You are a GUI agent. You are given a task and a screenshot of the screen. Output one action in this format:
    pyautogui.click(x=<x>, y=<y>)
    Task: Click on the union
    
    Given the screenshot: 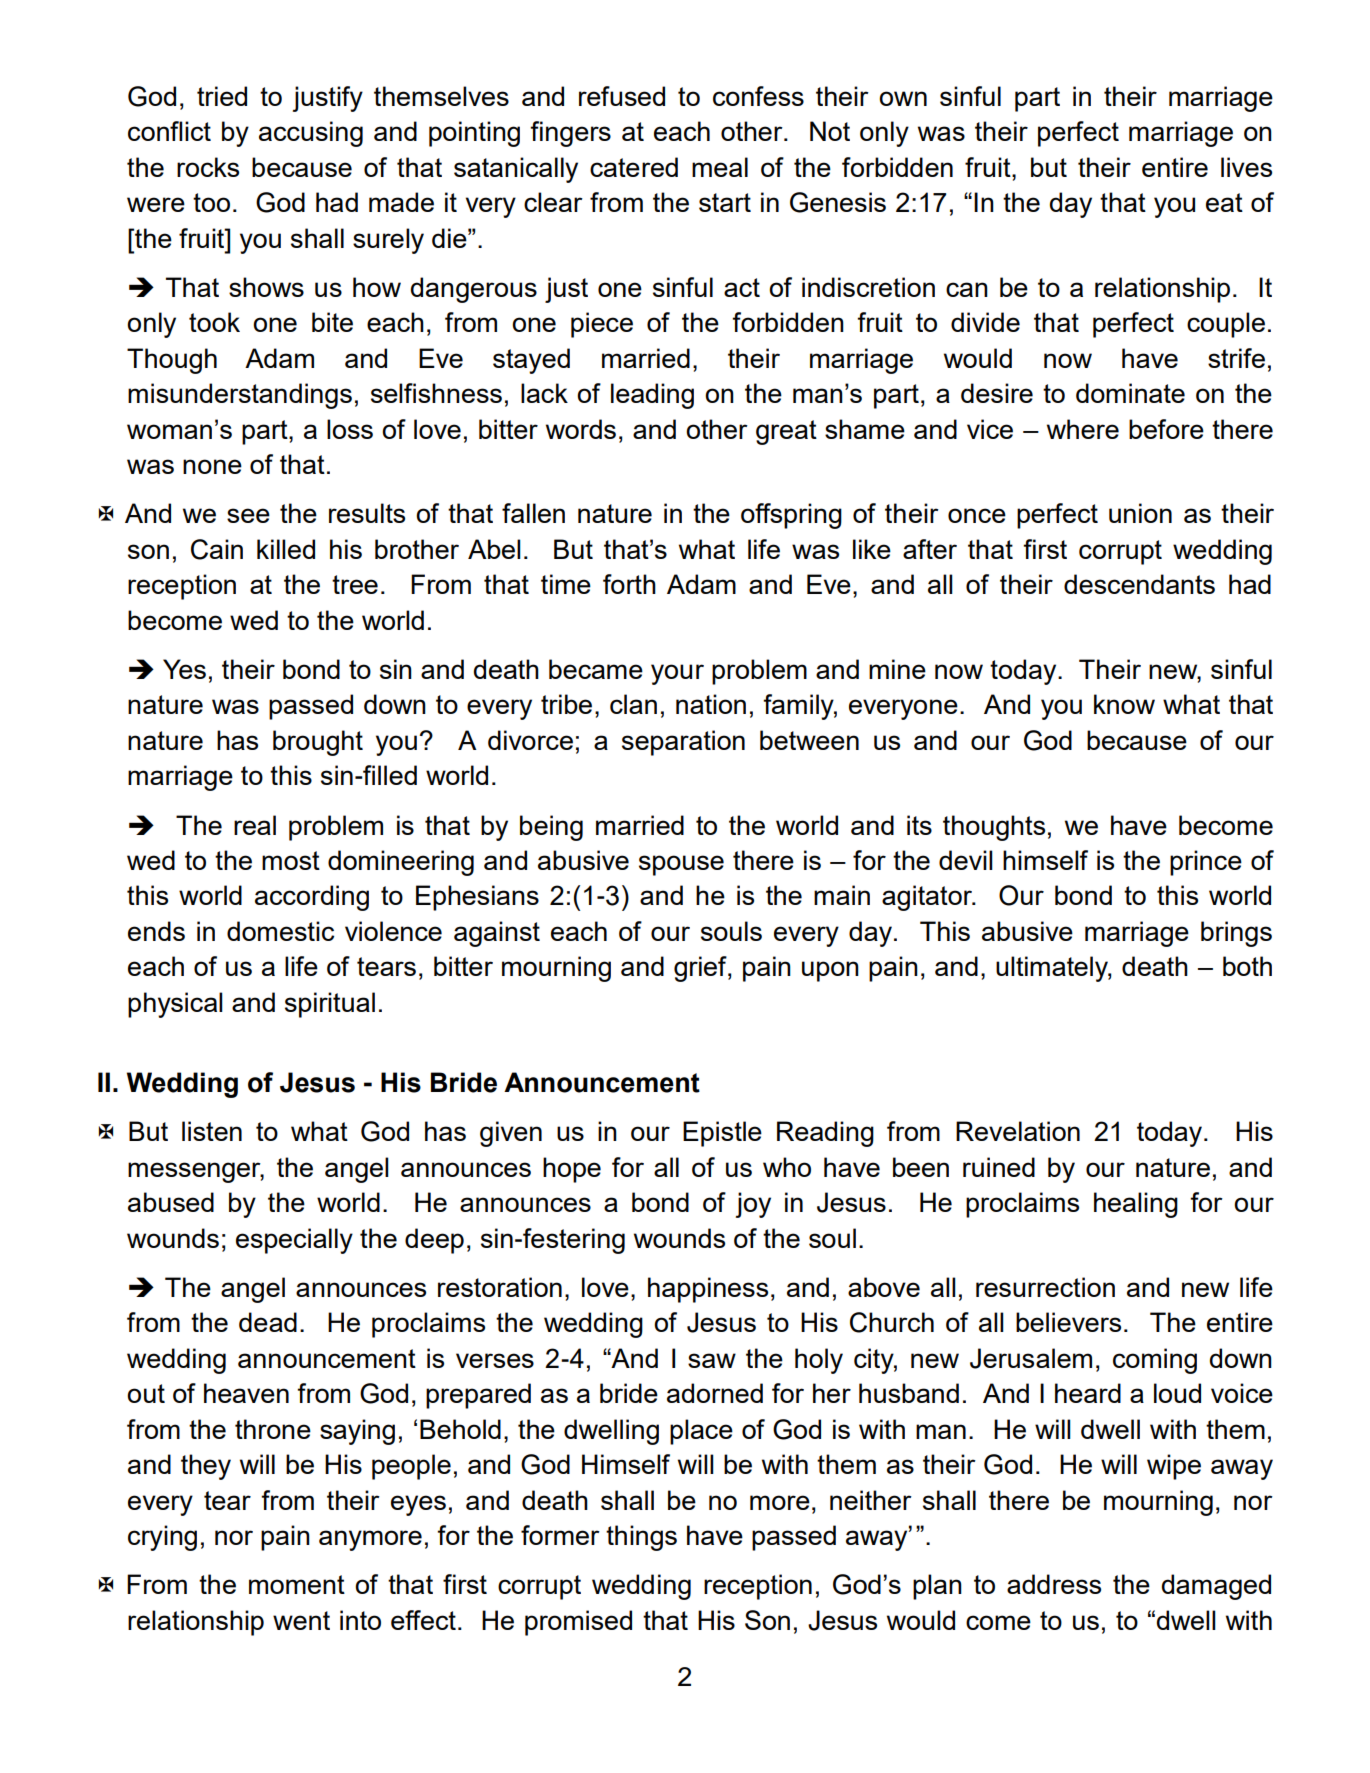 What is the action you would take?
    pyautogui.click(x=1140, y=513)
